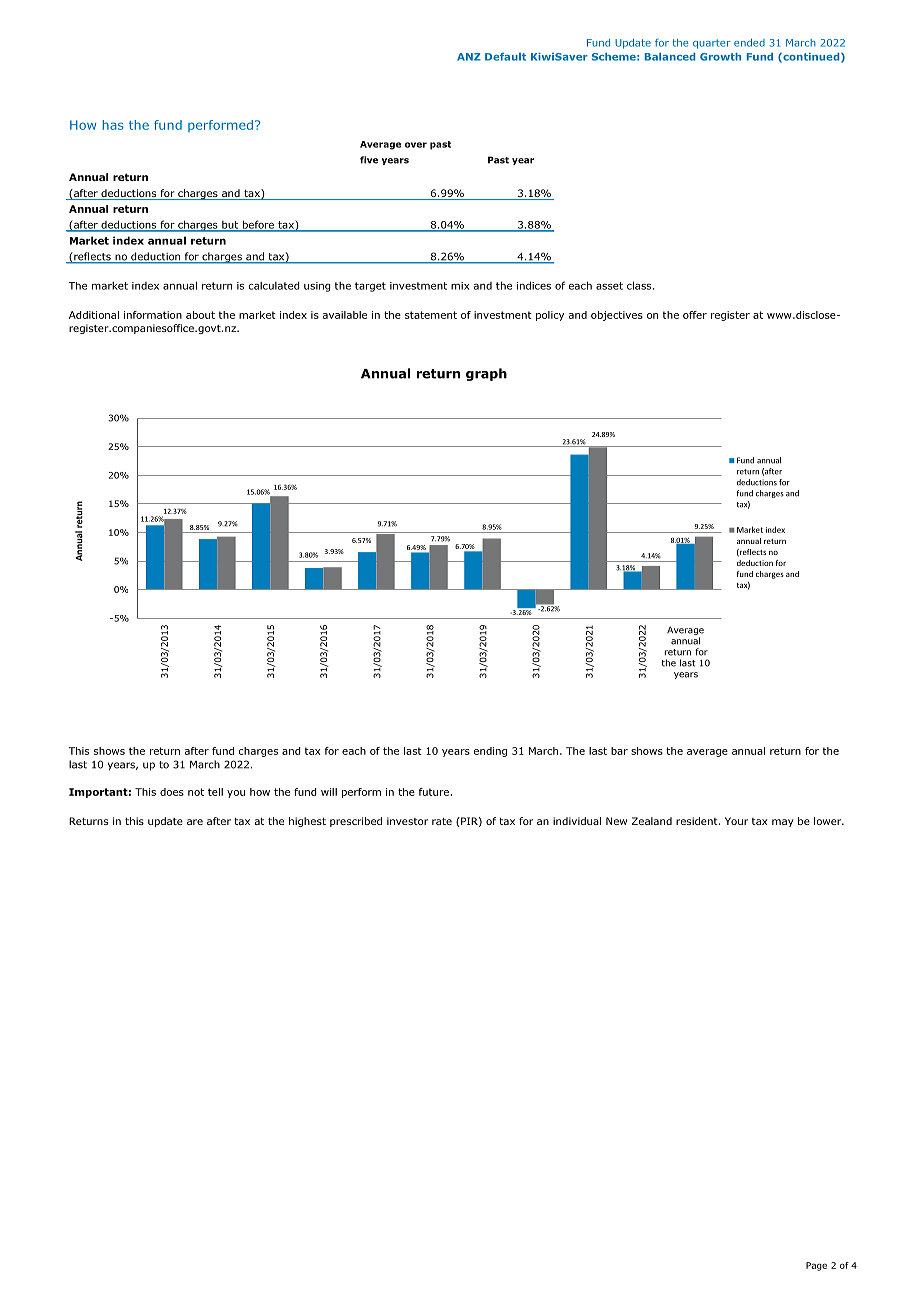 The width and height of the page is (924, 1308). I want to click on are, so click(195, 822).
